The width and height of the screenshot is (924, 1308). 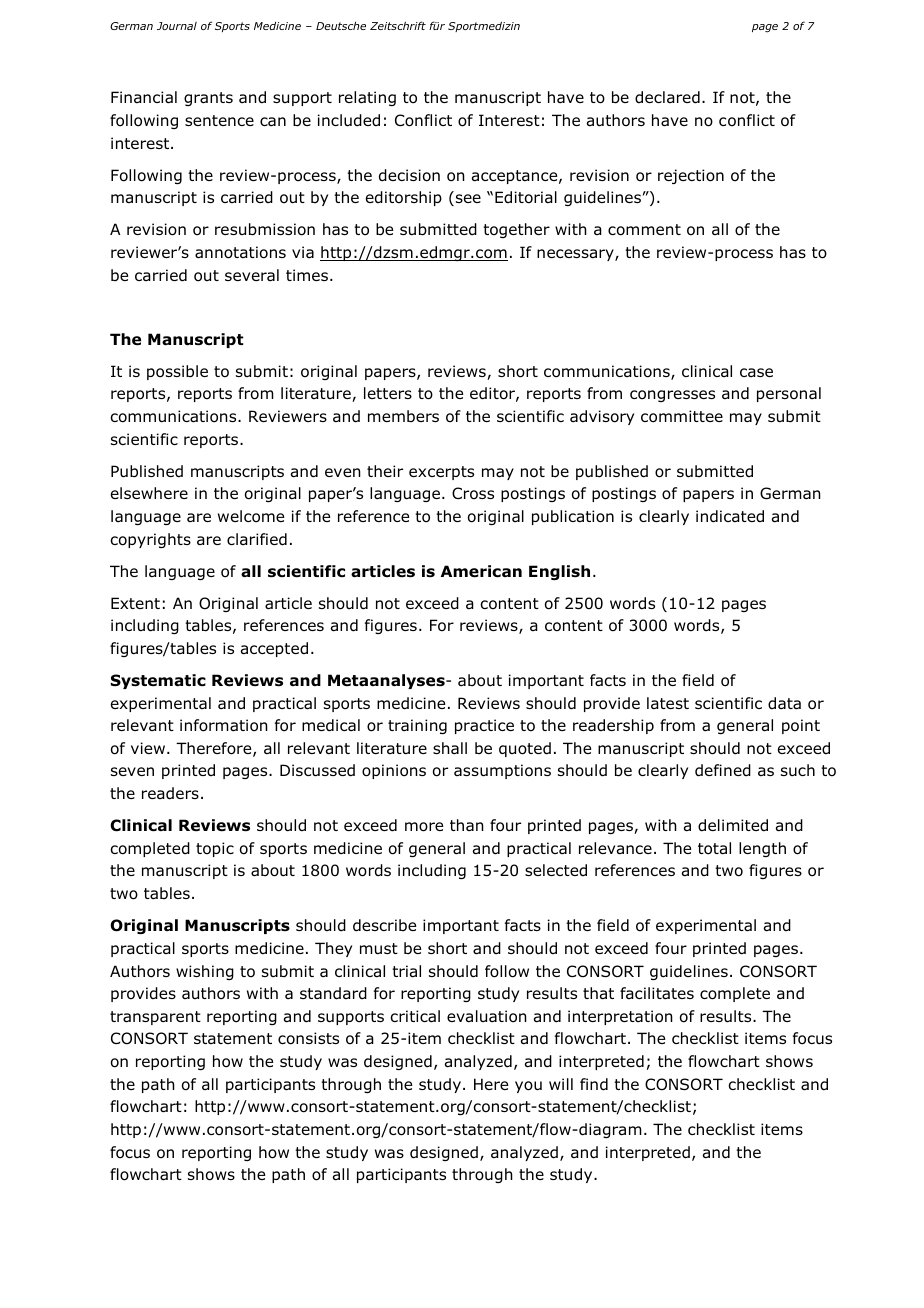 What do you see at coordinates (756, 372) in the screenshot?
I see `case` at bounding box center [756, 372].
